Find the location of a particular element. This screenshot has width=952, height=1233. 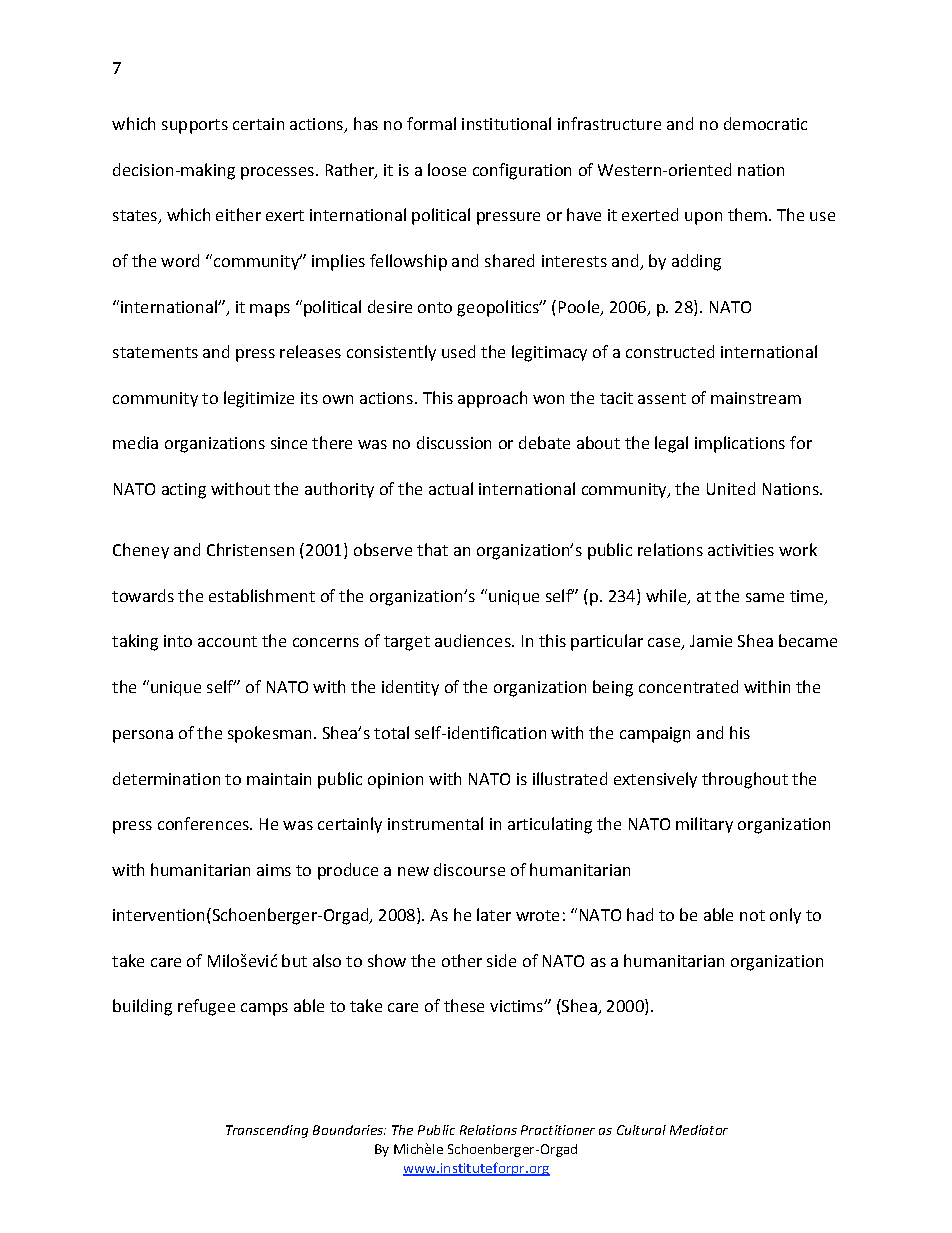

account is located at coordinates (227, 641).
